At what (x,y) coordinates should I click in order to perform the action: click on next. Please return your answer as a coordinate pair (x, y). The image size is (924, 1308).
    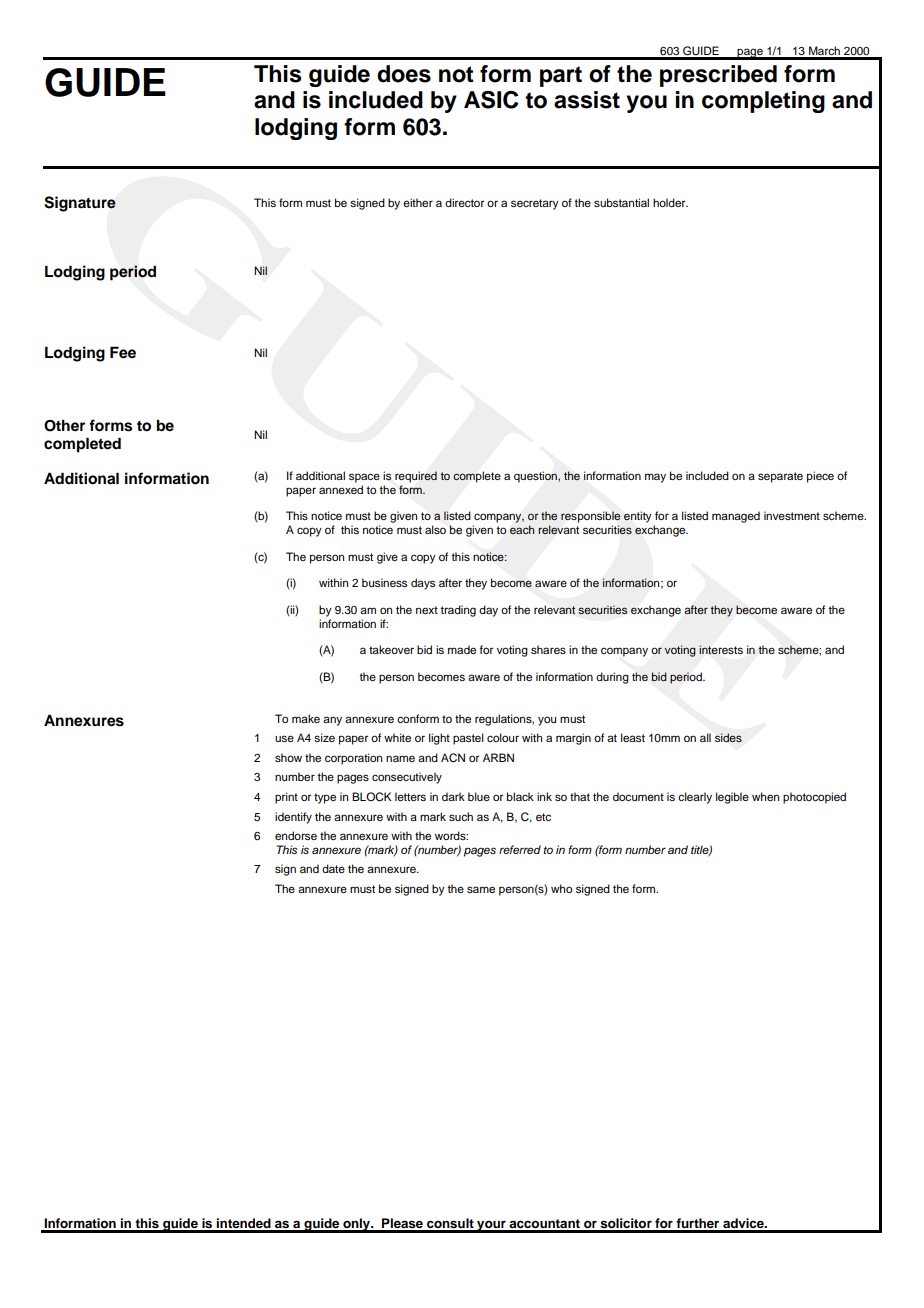
    Looking at the image, I should click on (427, 610).
